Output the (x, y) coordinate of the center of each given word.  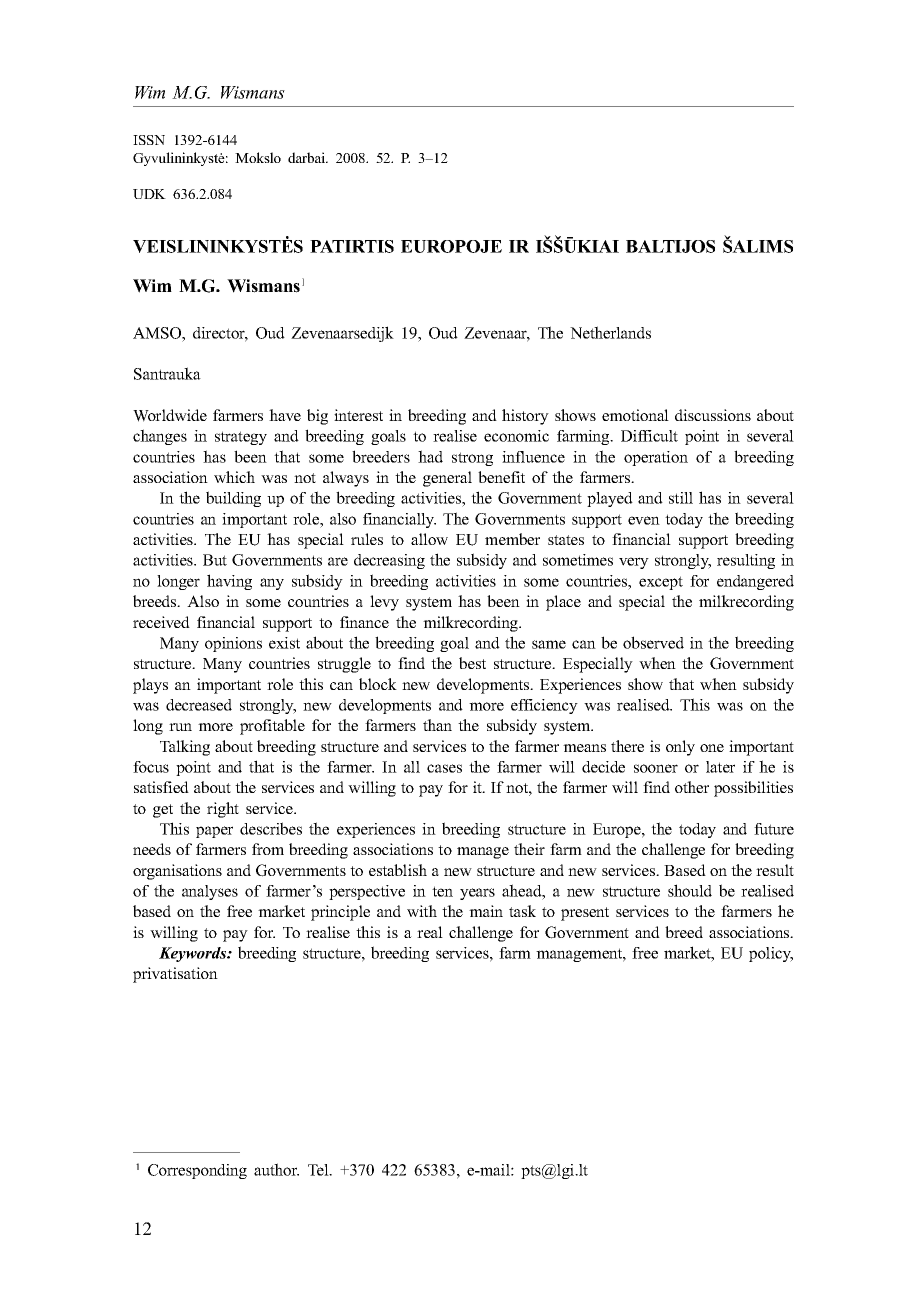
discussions (713, 415)
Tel (319, 1170)
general (447, 479)
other (692, 787)
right (223, 810)
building (233, 499)
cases (444, 768)
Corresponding (197, 1171)
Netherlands (610, 332)
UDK (149, 194)
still (681, 498)
